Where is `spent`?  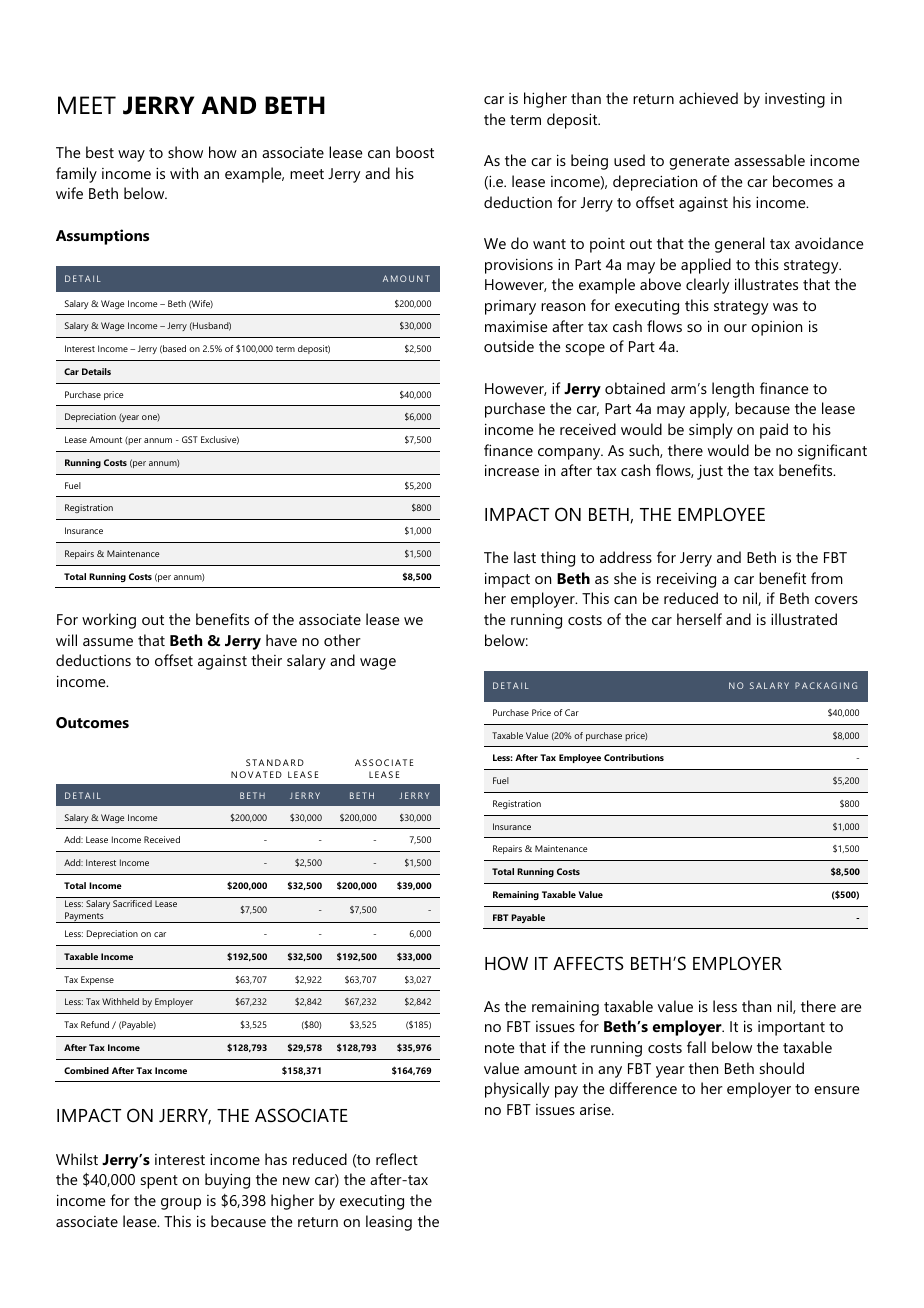 spent is located at coordinates (159, 1182).
